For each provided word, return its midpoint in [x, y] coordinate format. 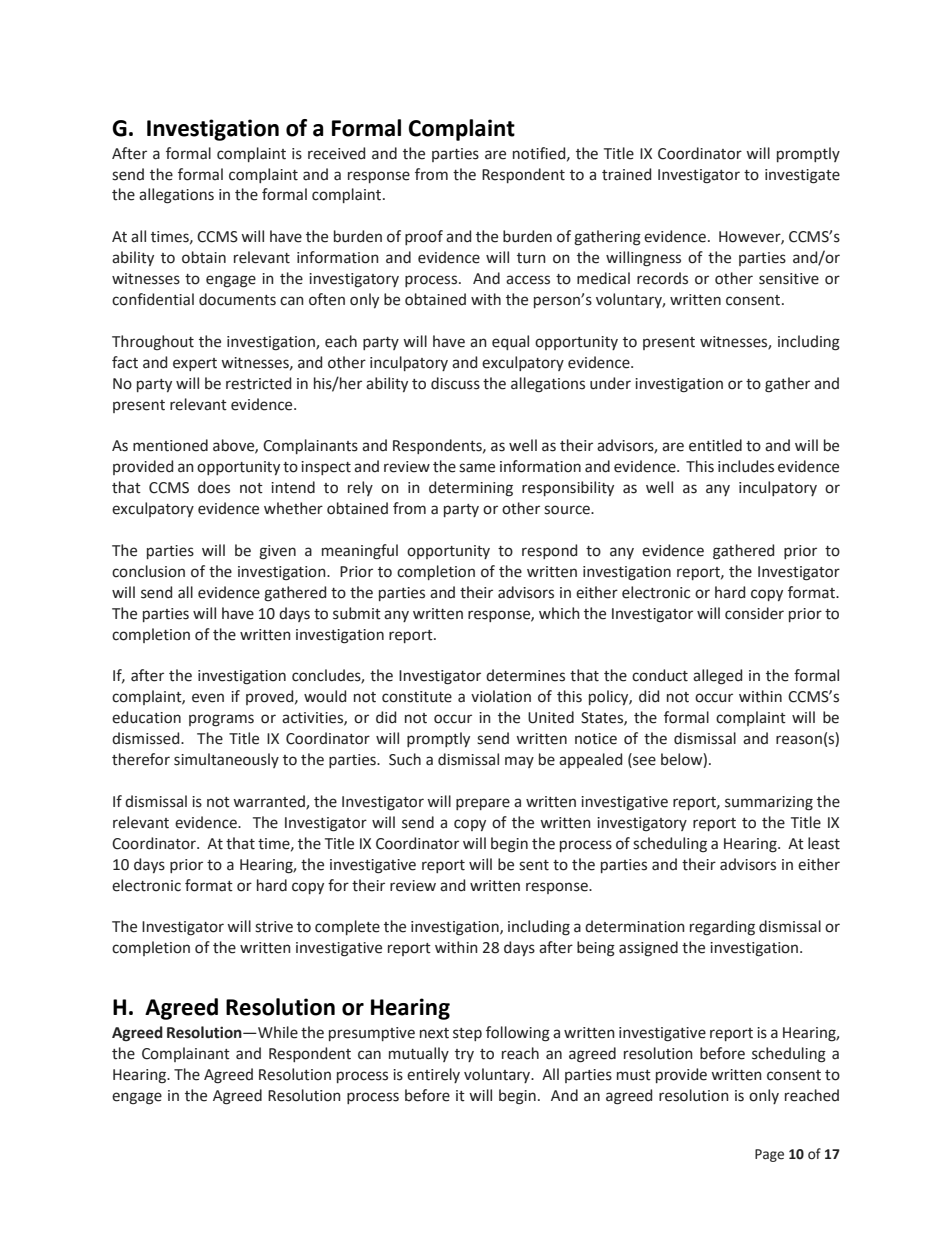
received [336, 153]
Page [769, 1155]
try [464, 1055]
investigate [802, 176]
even [208, 698]
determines [525, 675]
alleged [717, 677]
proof [424, 237]
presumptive [372, 1034]
